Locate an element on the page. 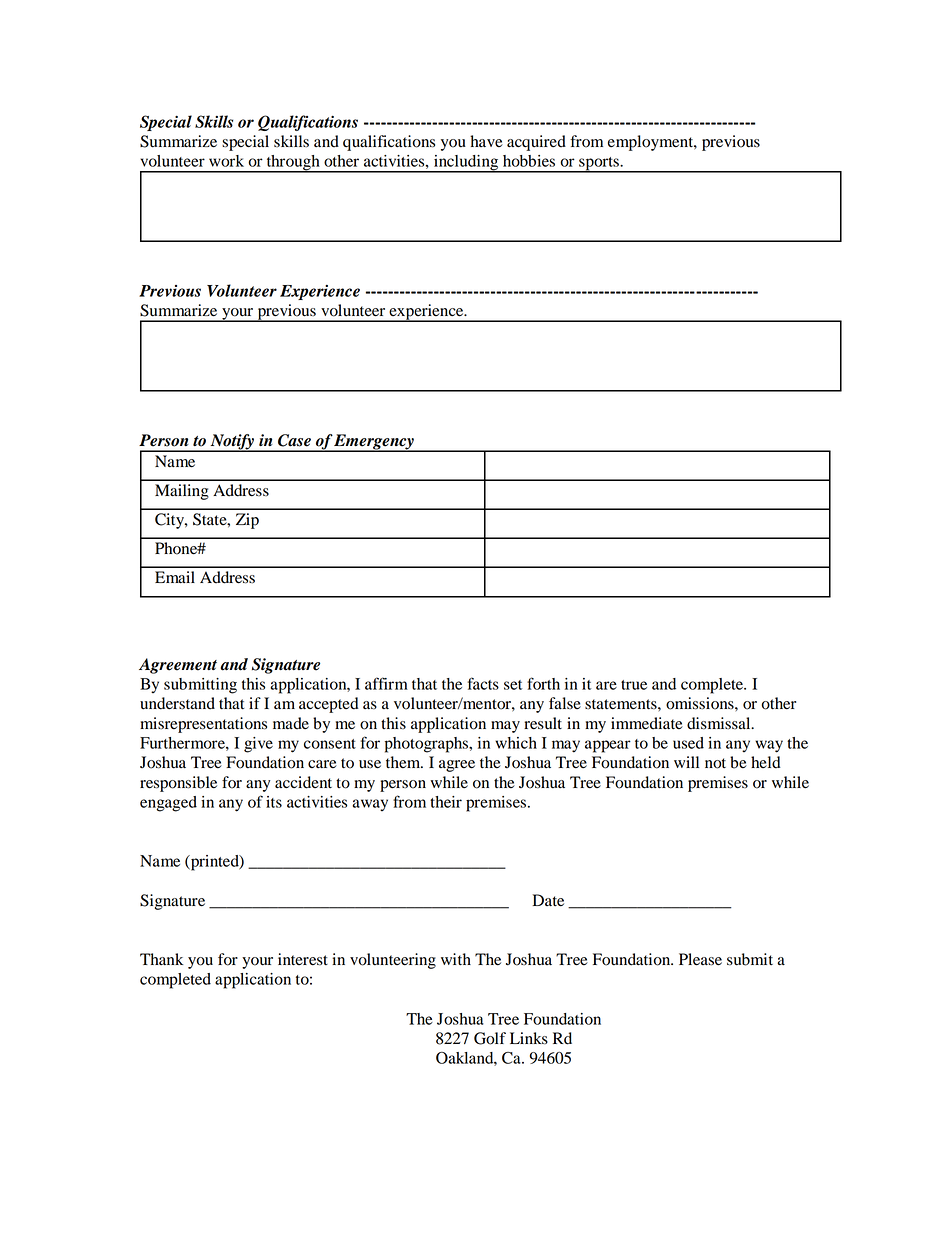  Zip is located at coordinates (247, 521).
